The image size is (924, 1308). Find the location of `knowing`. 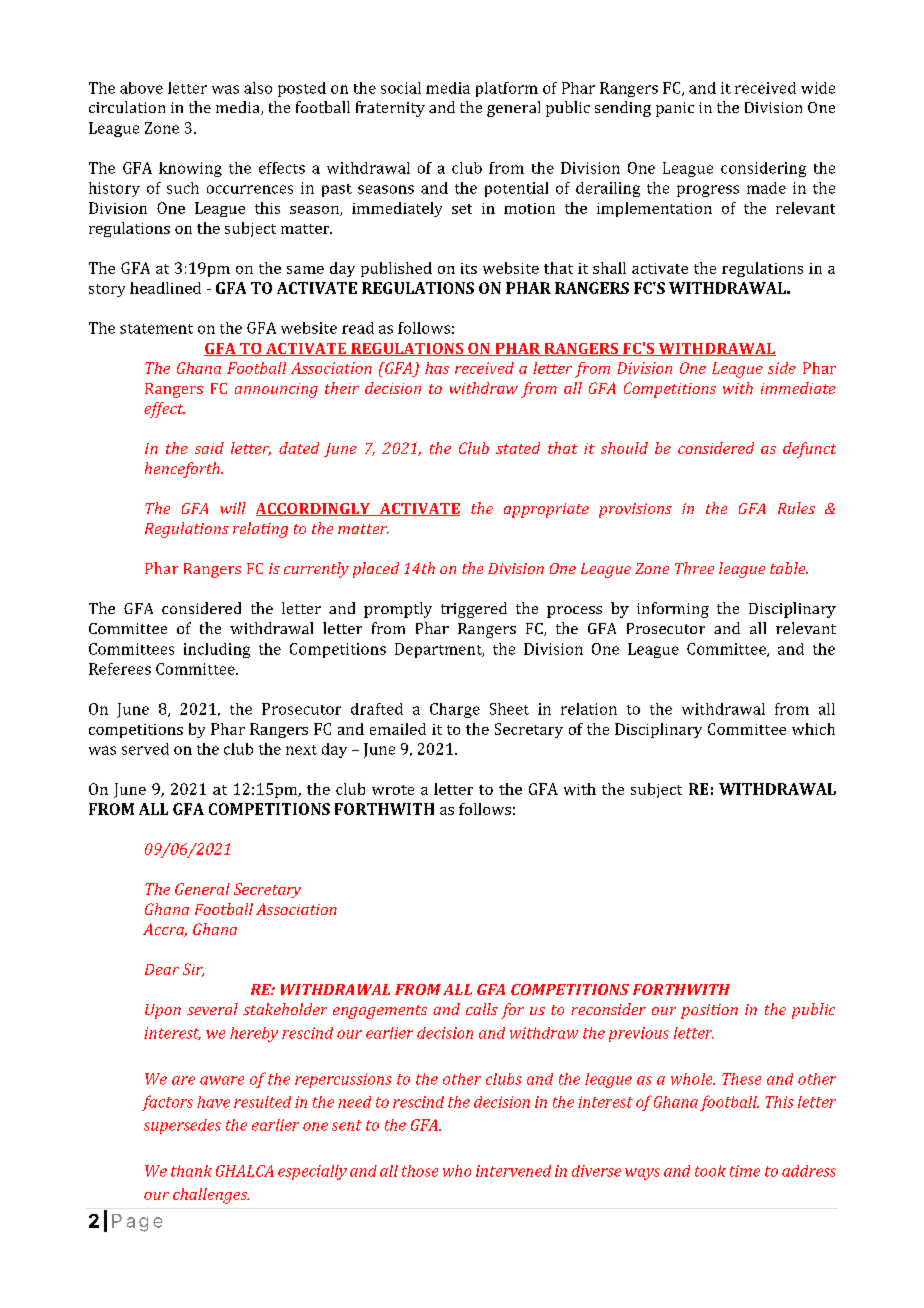

knowing is located at coordinates (190, 169).
